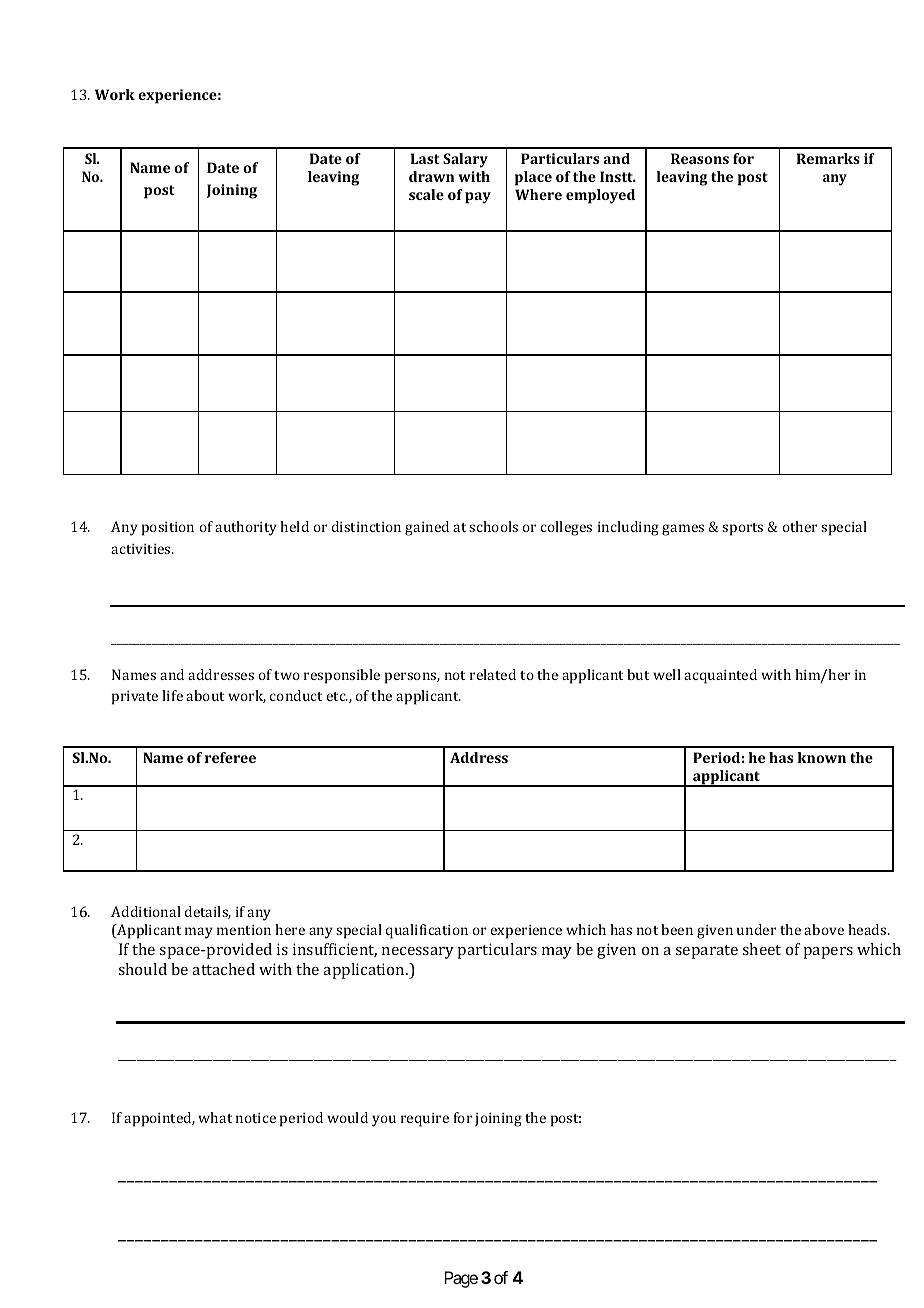 This screenshot has width=924, height=1308. I want to click on what, so click(215, 1117).
